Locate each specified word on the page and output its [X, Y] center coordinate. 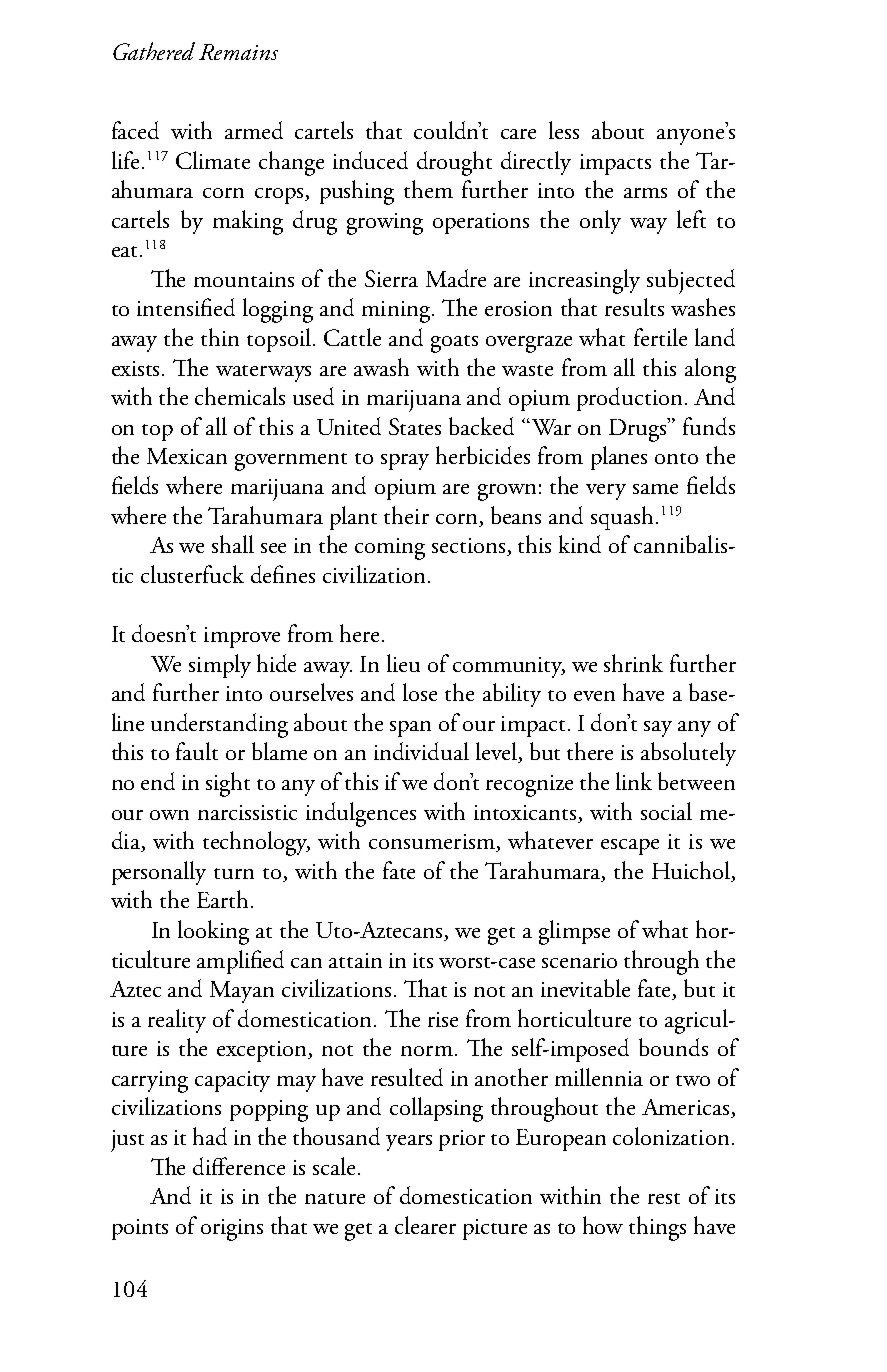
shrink [633, 663]
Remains [238, 52]
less [564, 130]
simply [220, 666]
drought [454, 163]
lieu [403, 663]
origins [232, 1230]
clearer [425, 1225]
